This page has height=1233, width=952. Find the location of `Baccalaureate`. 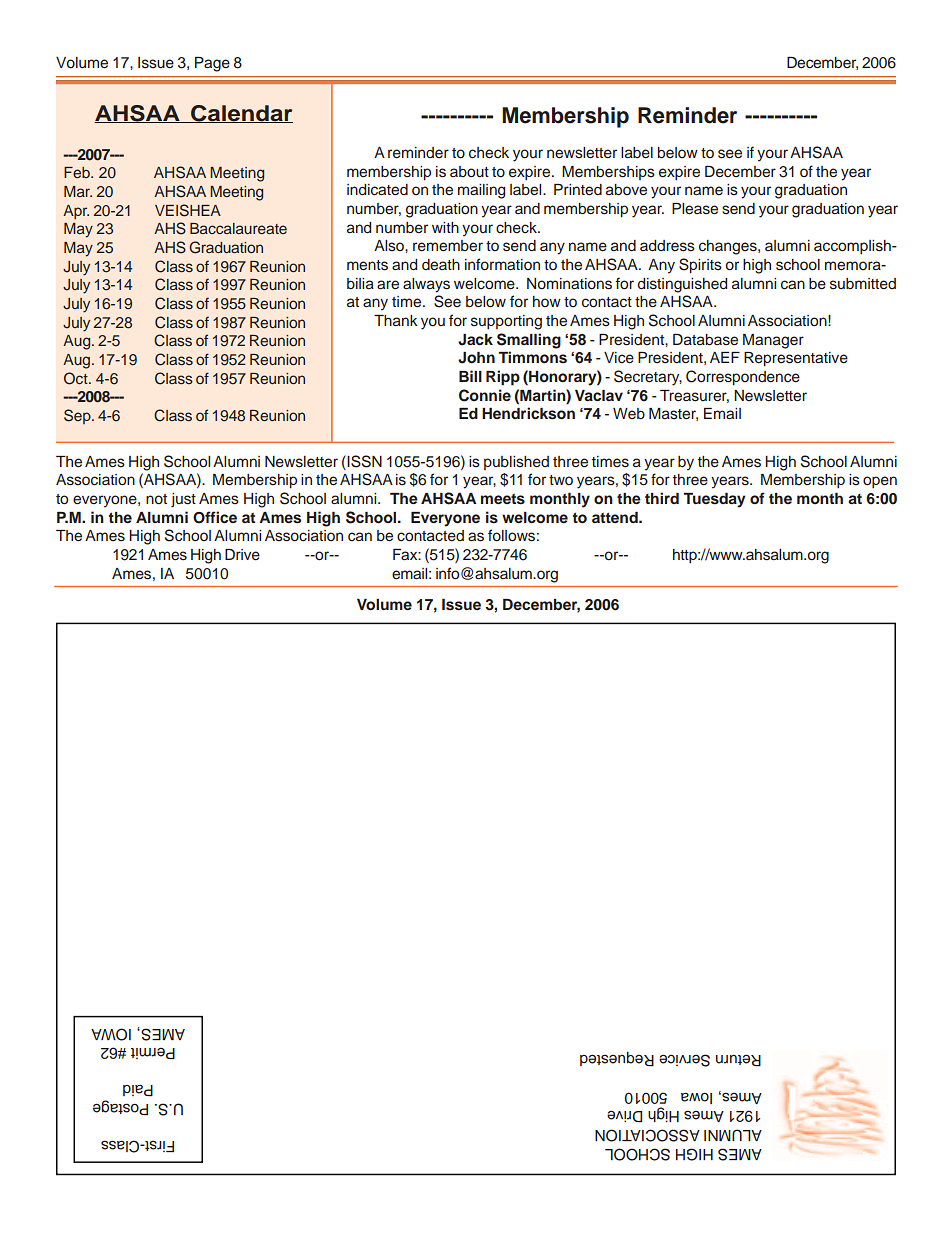

Baccalaureate is located at coordinates (238, 228).
